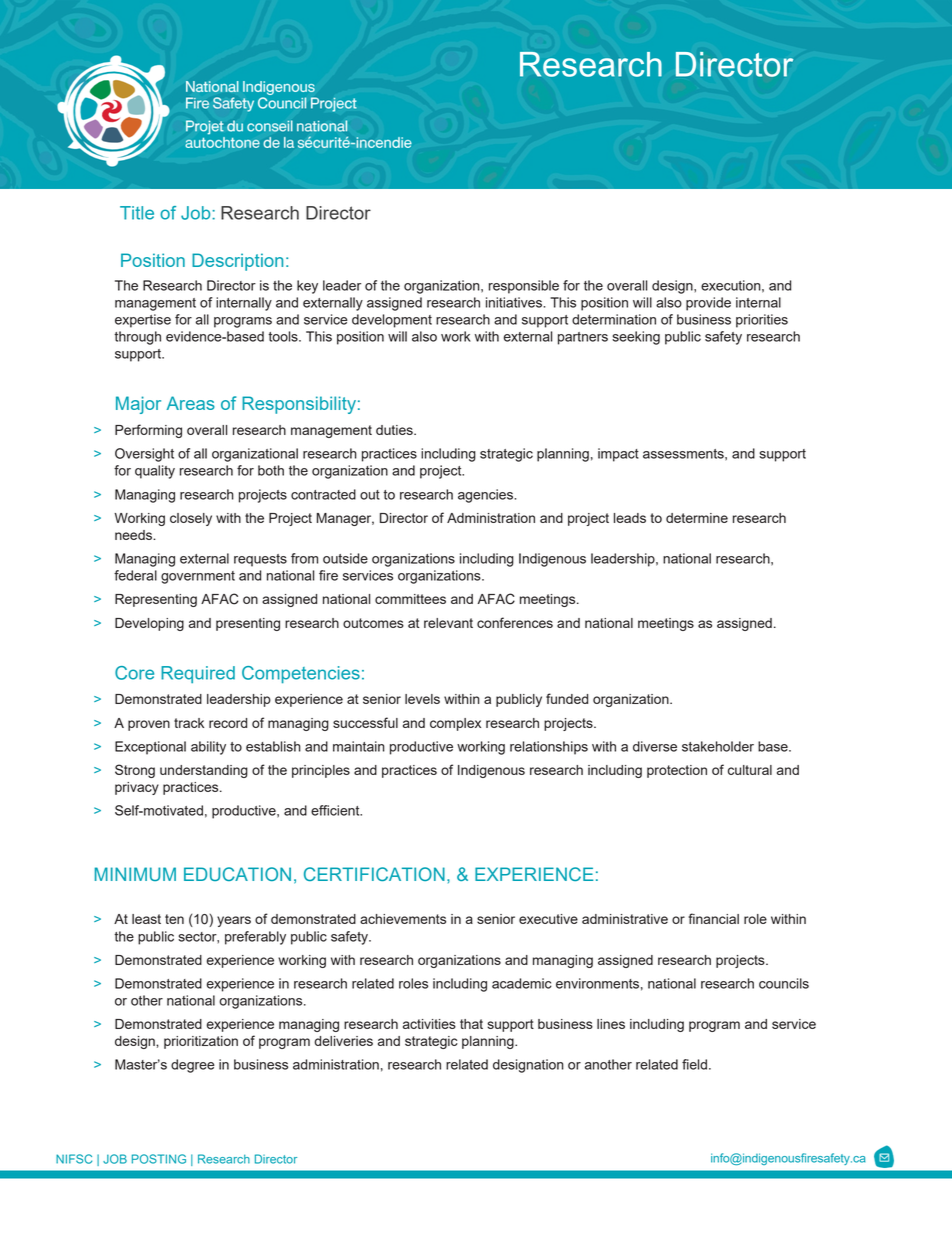  What do you see at coordinates (524, 287) in the image?
I see `responsible` at bounding box center [524, 287].
